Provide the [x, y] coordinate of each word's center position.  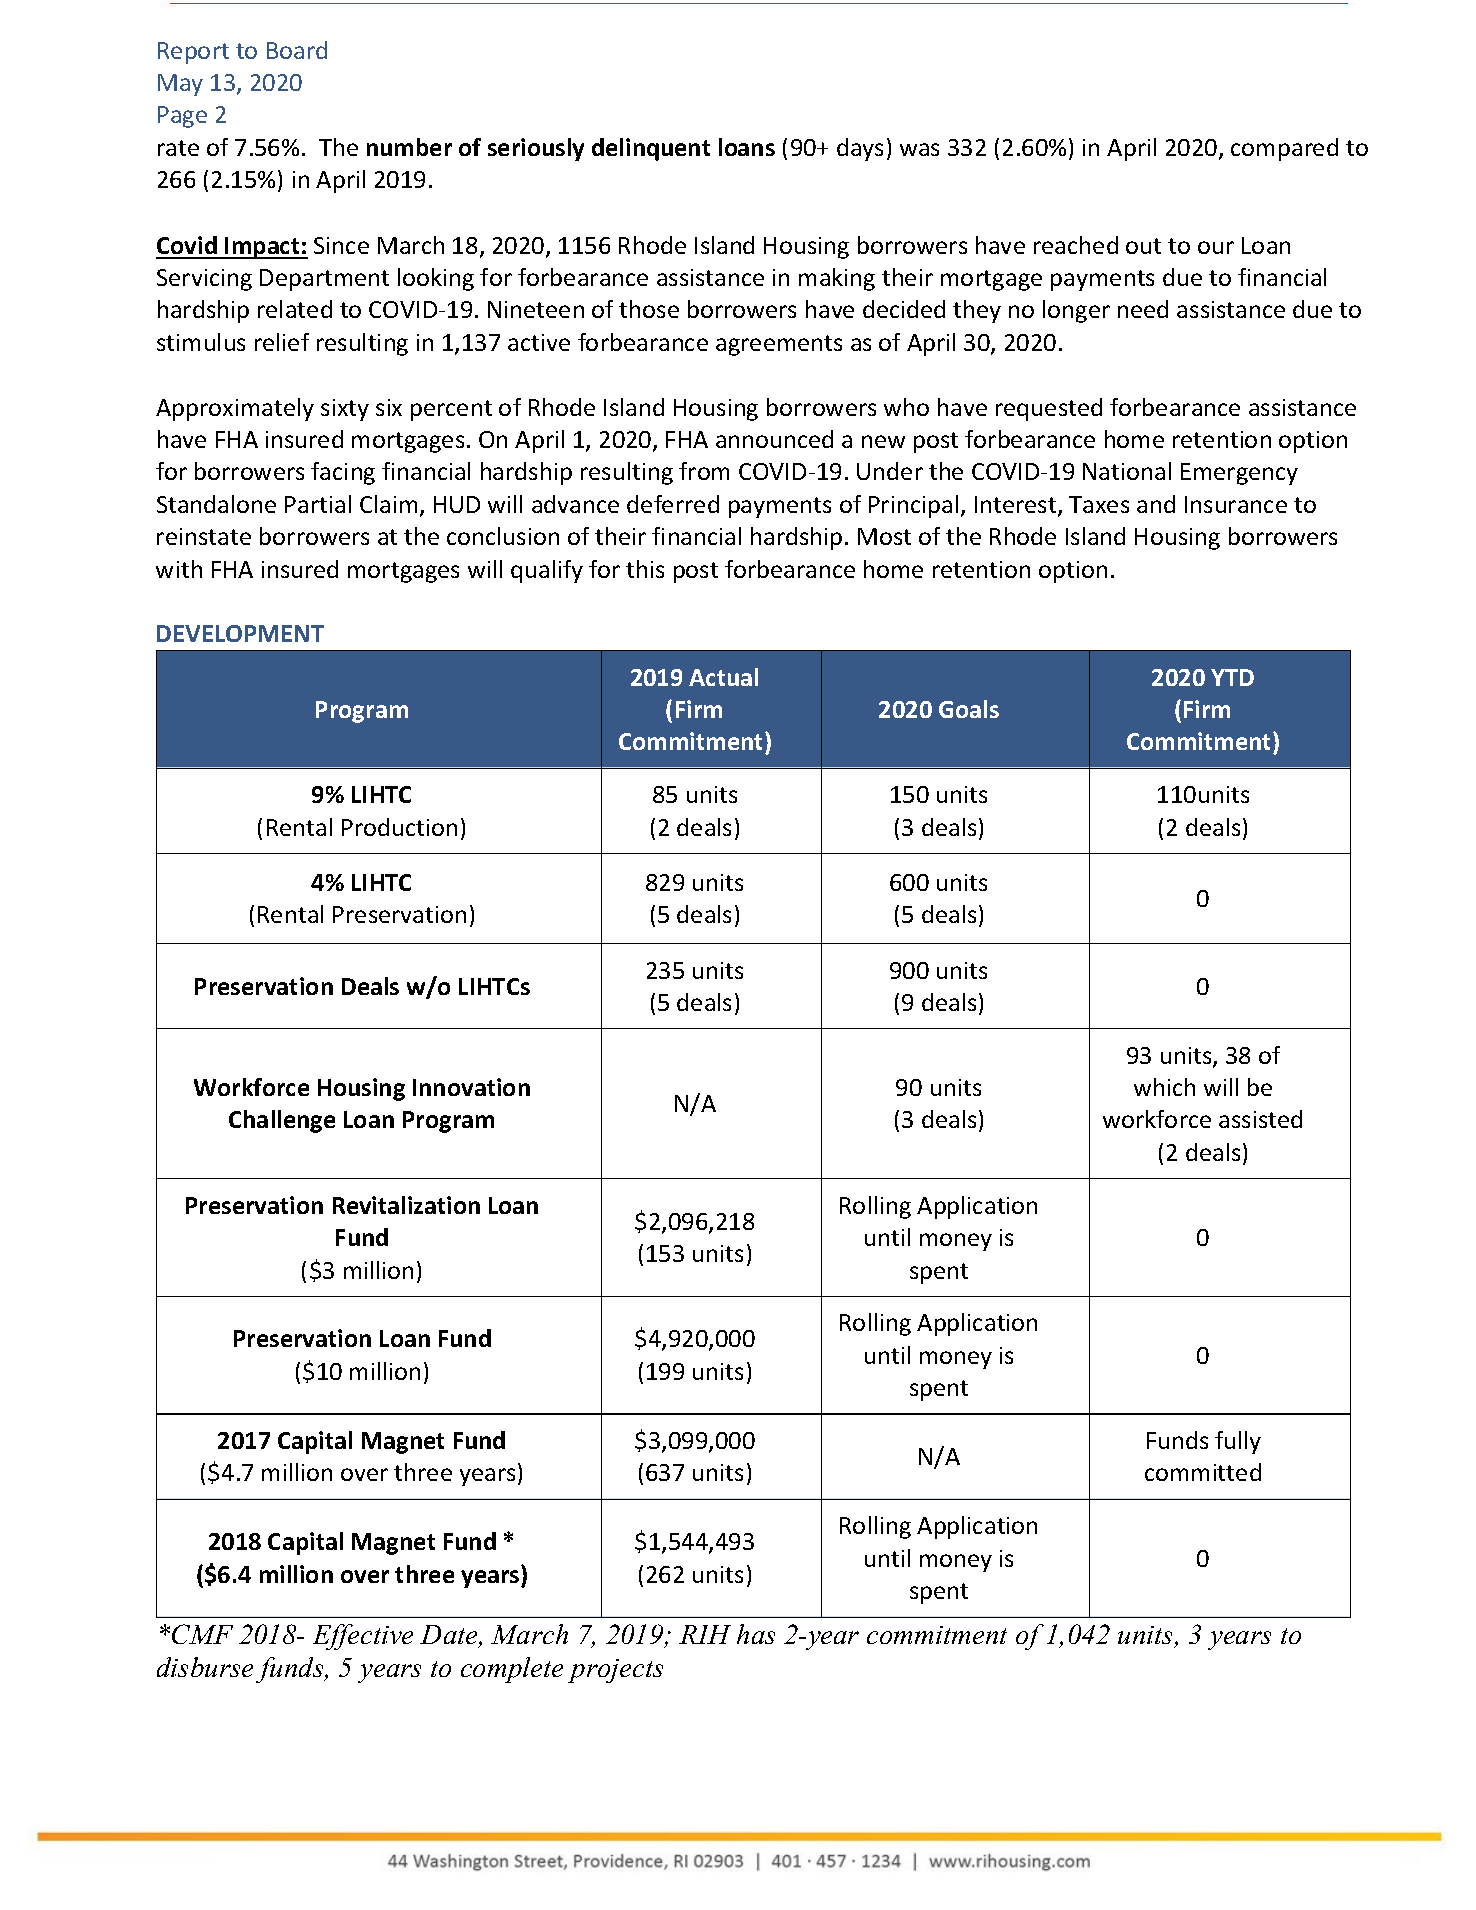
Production [399, 827]
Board [297, 50]
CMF [202, 1634]
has [756, 1634]
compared [1284, 149]
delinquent [651, 149]
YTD [1232, 677]
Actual [723, 677]
